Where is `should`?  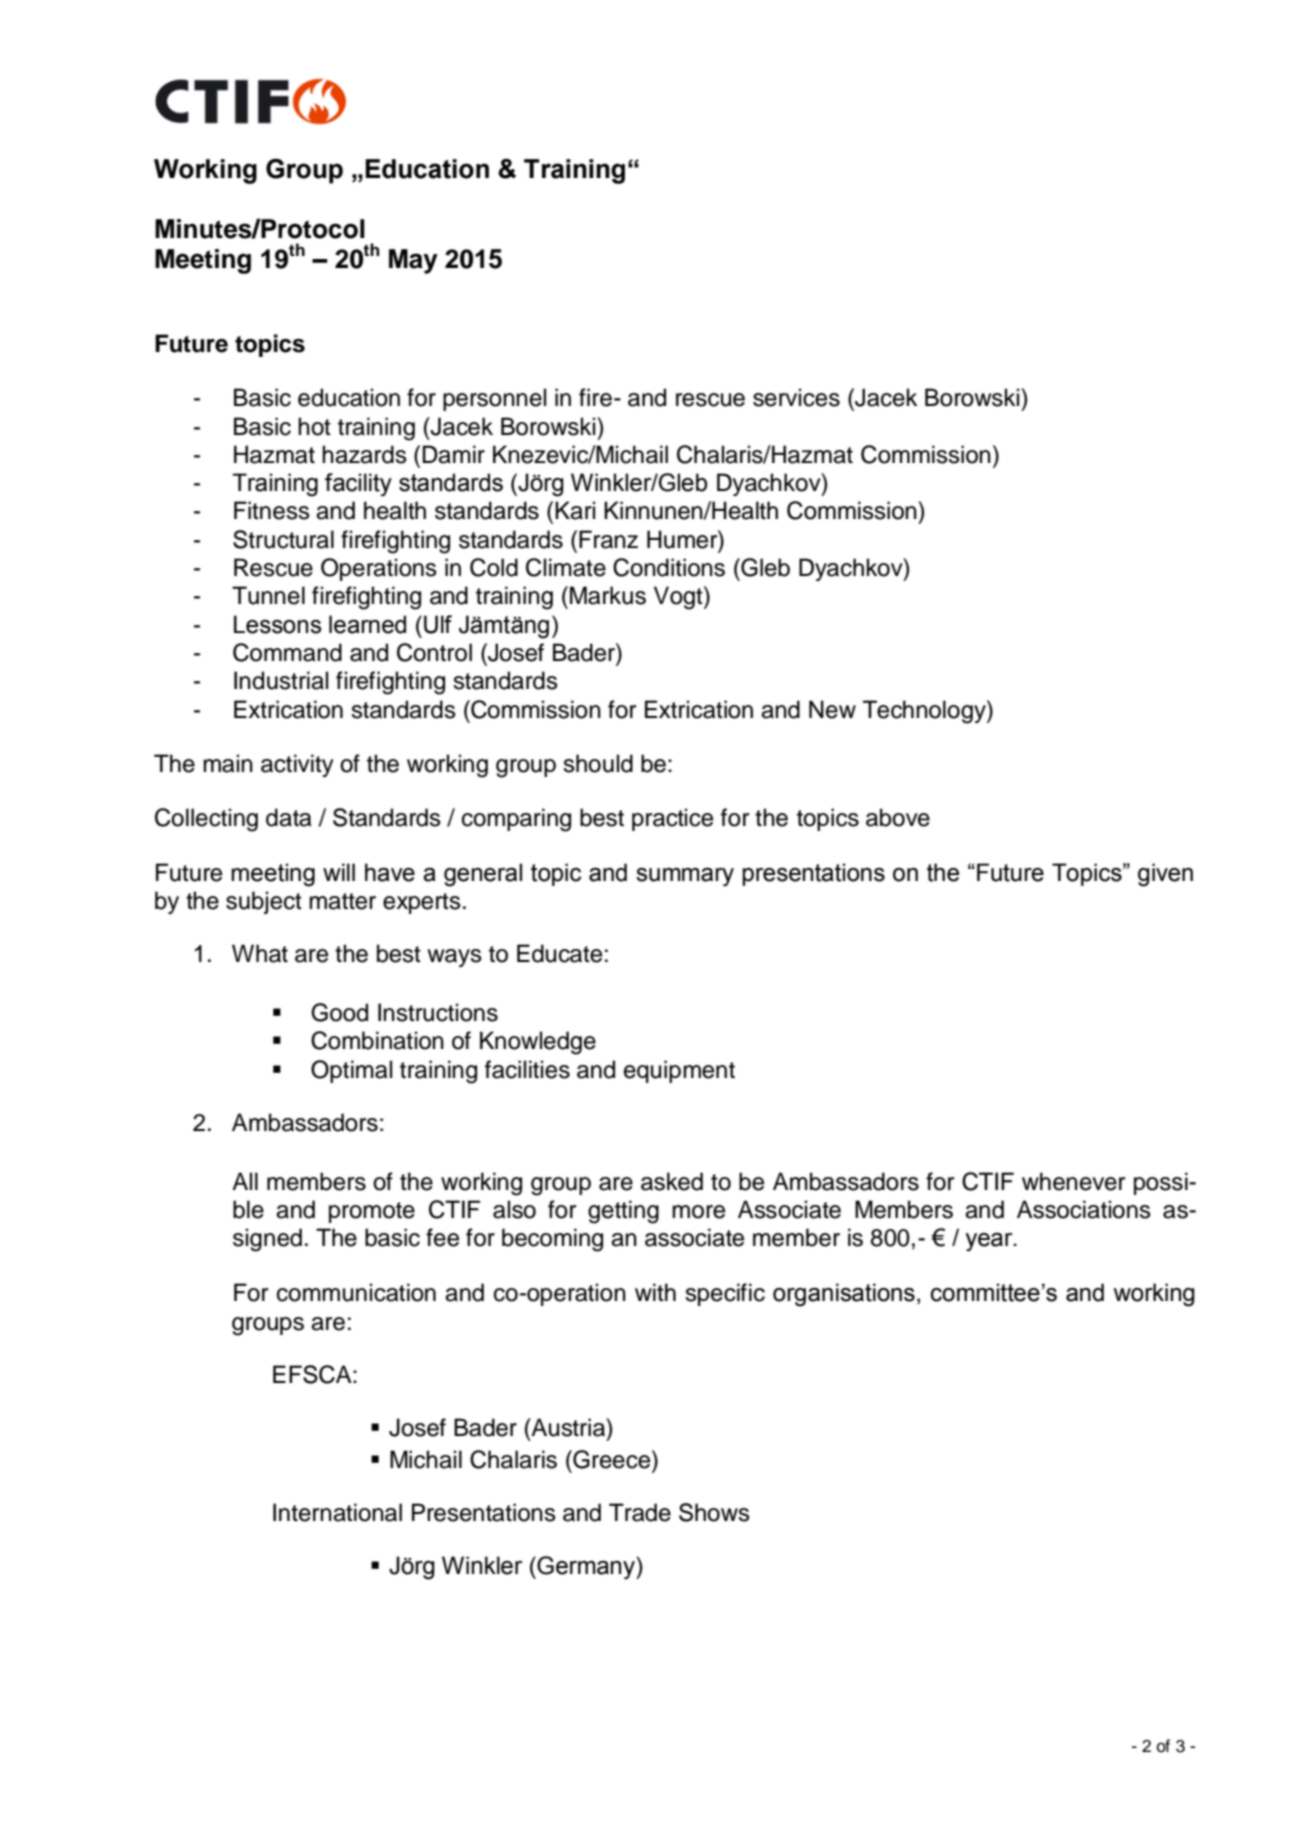
should is located at coordinates (598, 763).
